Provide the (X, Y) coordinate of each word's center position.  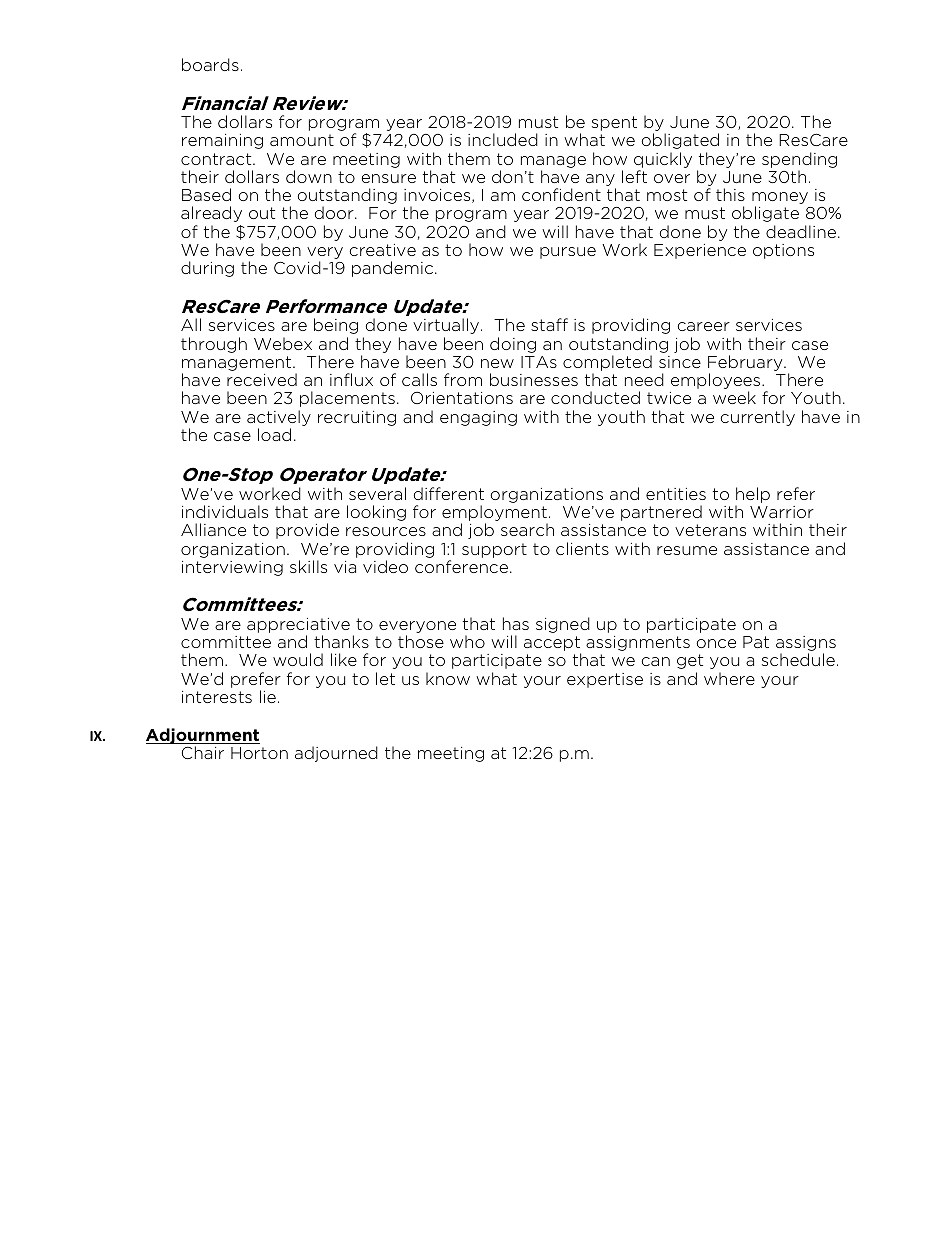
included (503, 139)
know (448, 678)
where (729, 678)
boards (210, 64)
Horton (259, 753)
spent (614, 123)
